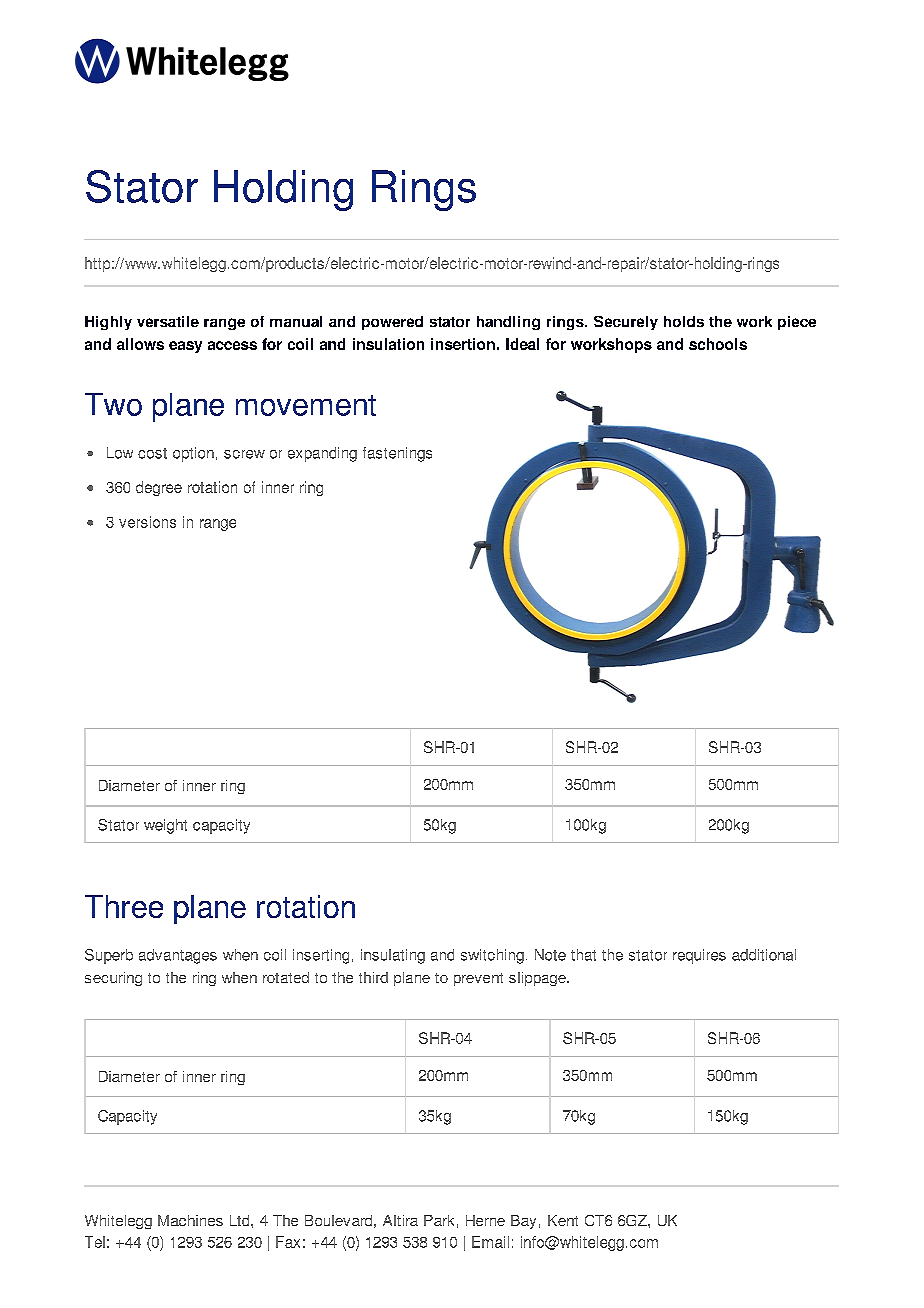 This page has height=1308, width=924. Describe the element at coordinates (397, 454) in the page. I see `fastenings` at that location.
